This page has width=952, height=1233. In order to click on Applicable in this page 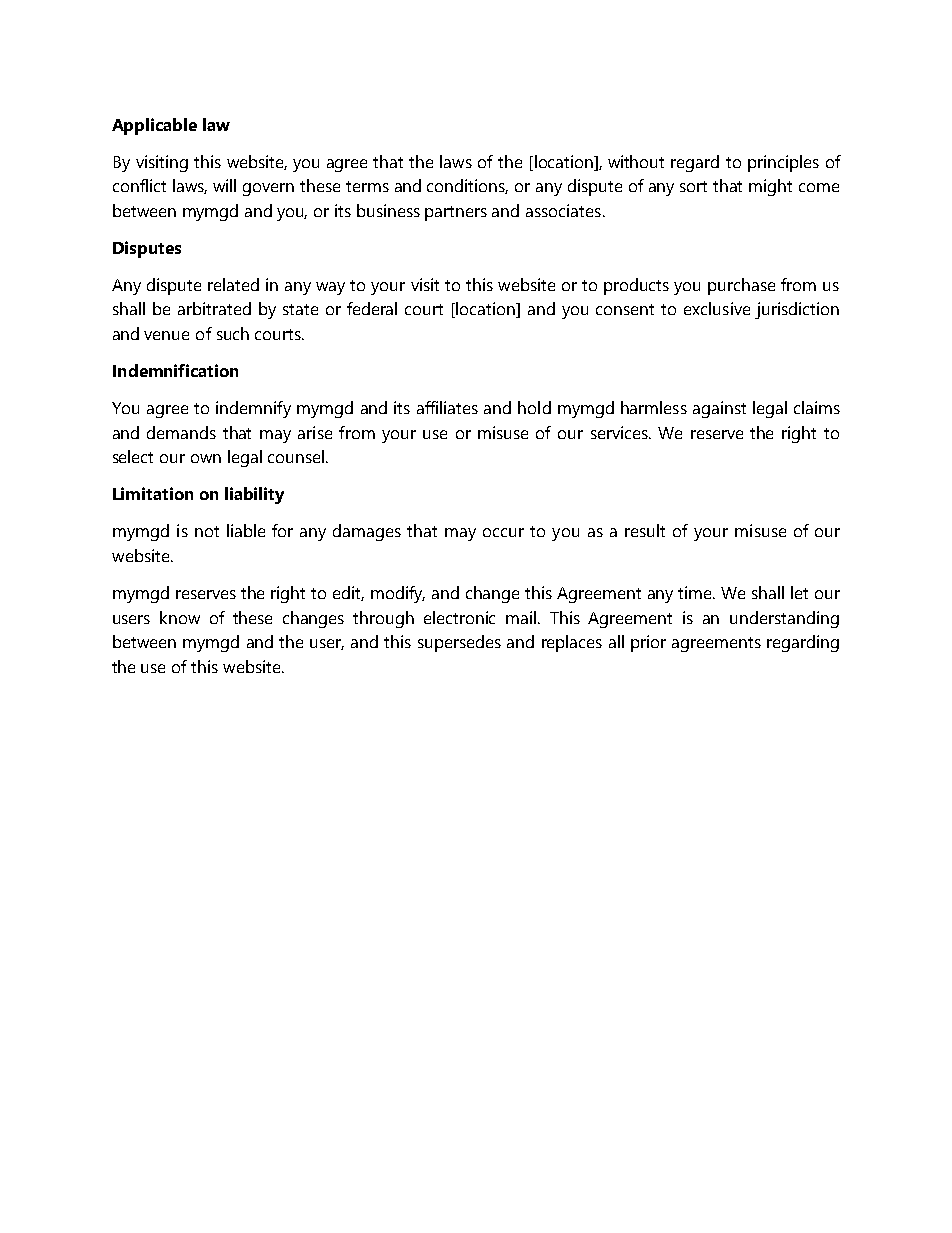, I will do `click(154, 126)`.
